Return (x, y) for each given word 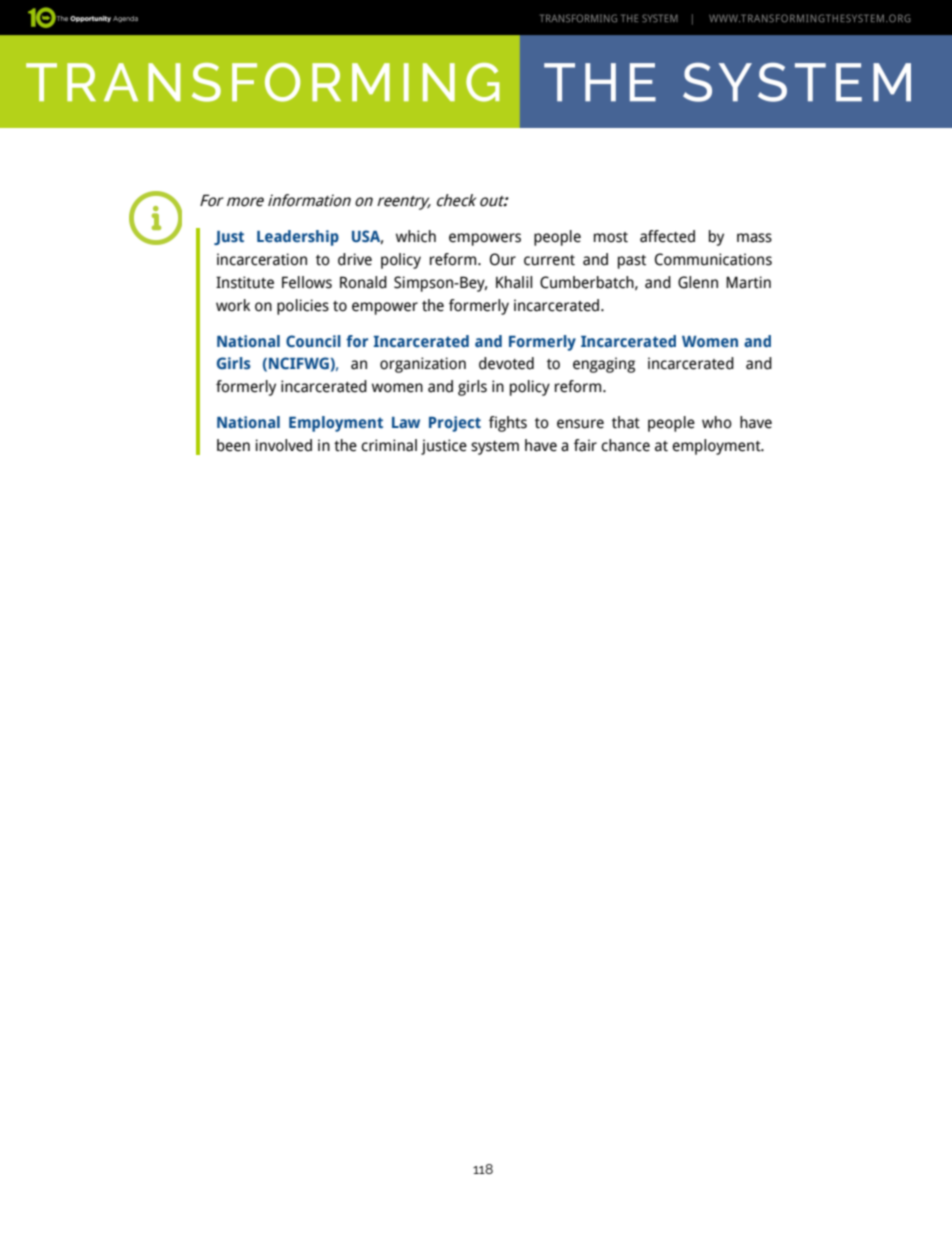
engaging (604, 365)
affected (667, 236)
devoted (506, 363)
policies (303, 307)
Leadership (298, 238)
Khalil (514, 282)
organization (423, 365)
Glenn (698, 282)
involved (283, 445)
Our (503, 259)
